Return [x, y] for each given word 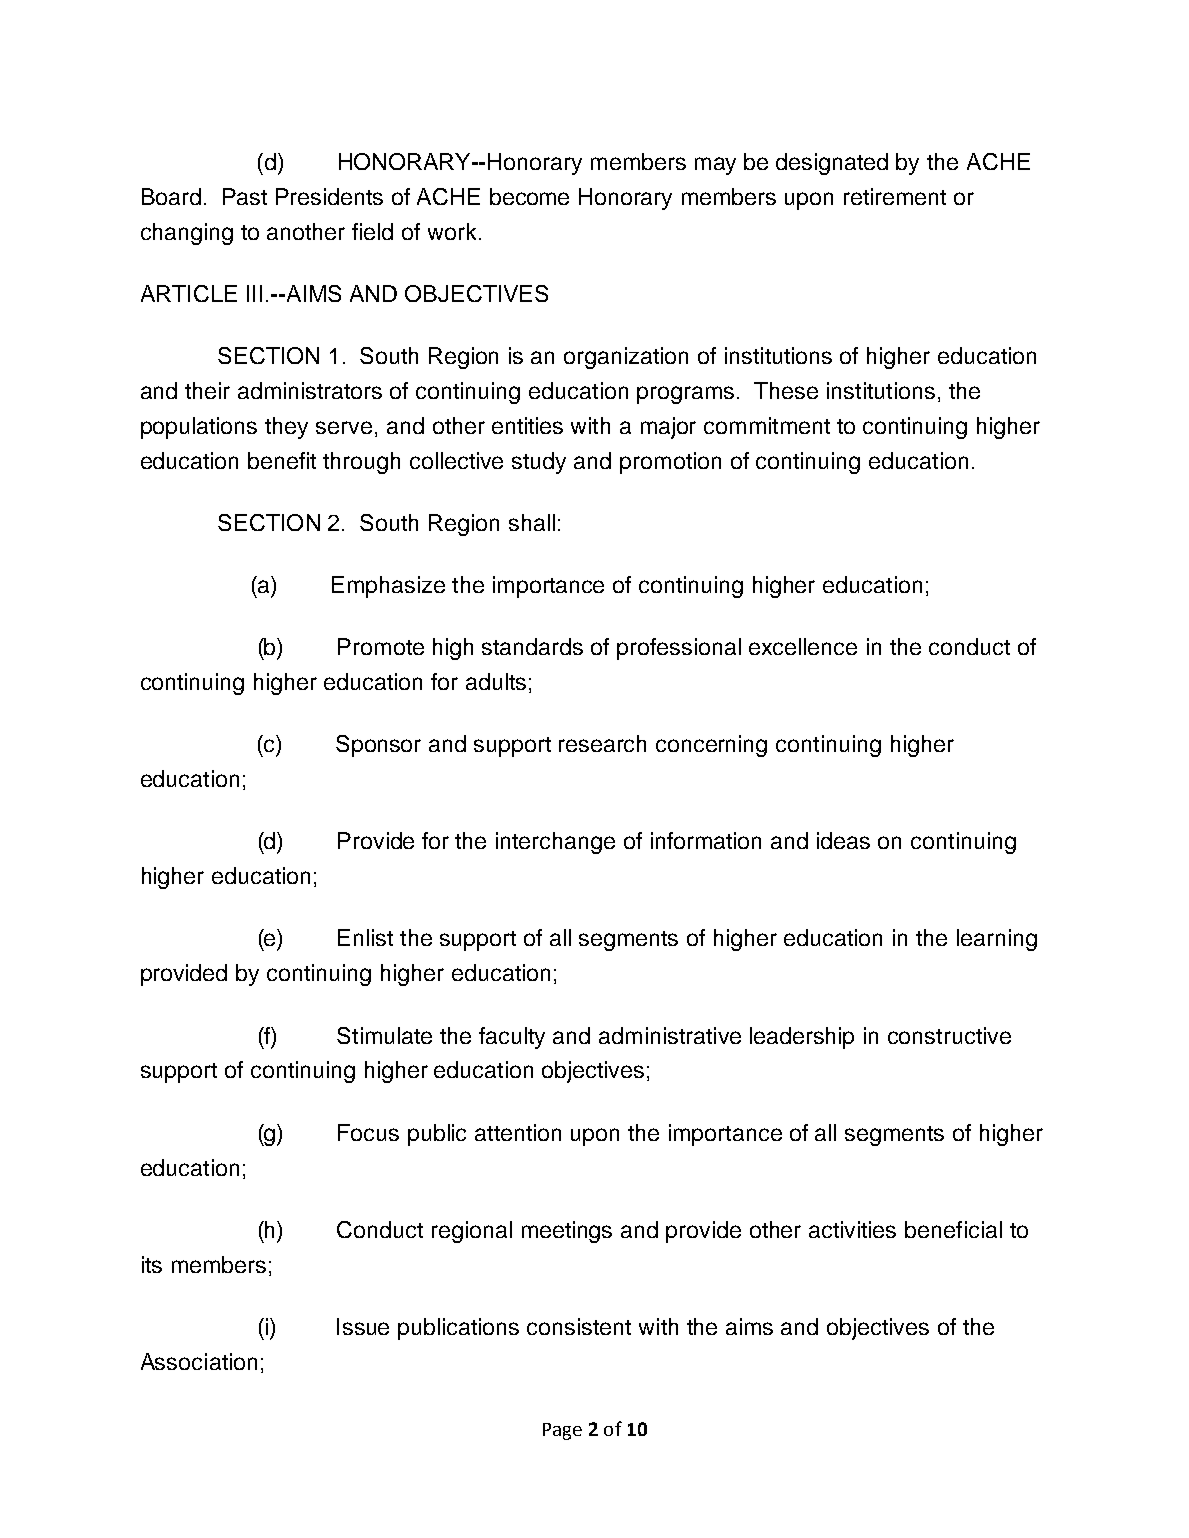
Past [245, 196]
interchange [555, 843]
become [529, 196]
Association [199, 1361]
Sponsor [378, 746]
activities [852, 1229]
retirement [895, 196]
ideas [843, 840]
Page [562, 1431]
